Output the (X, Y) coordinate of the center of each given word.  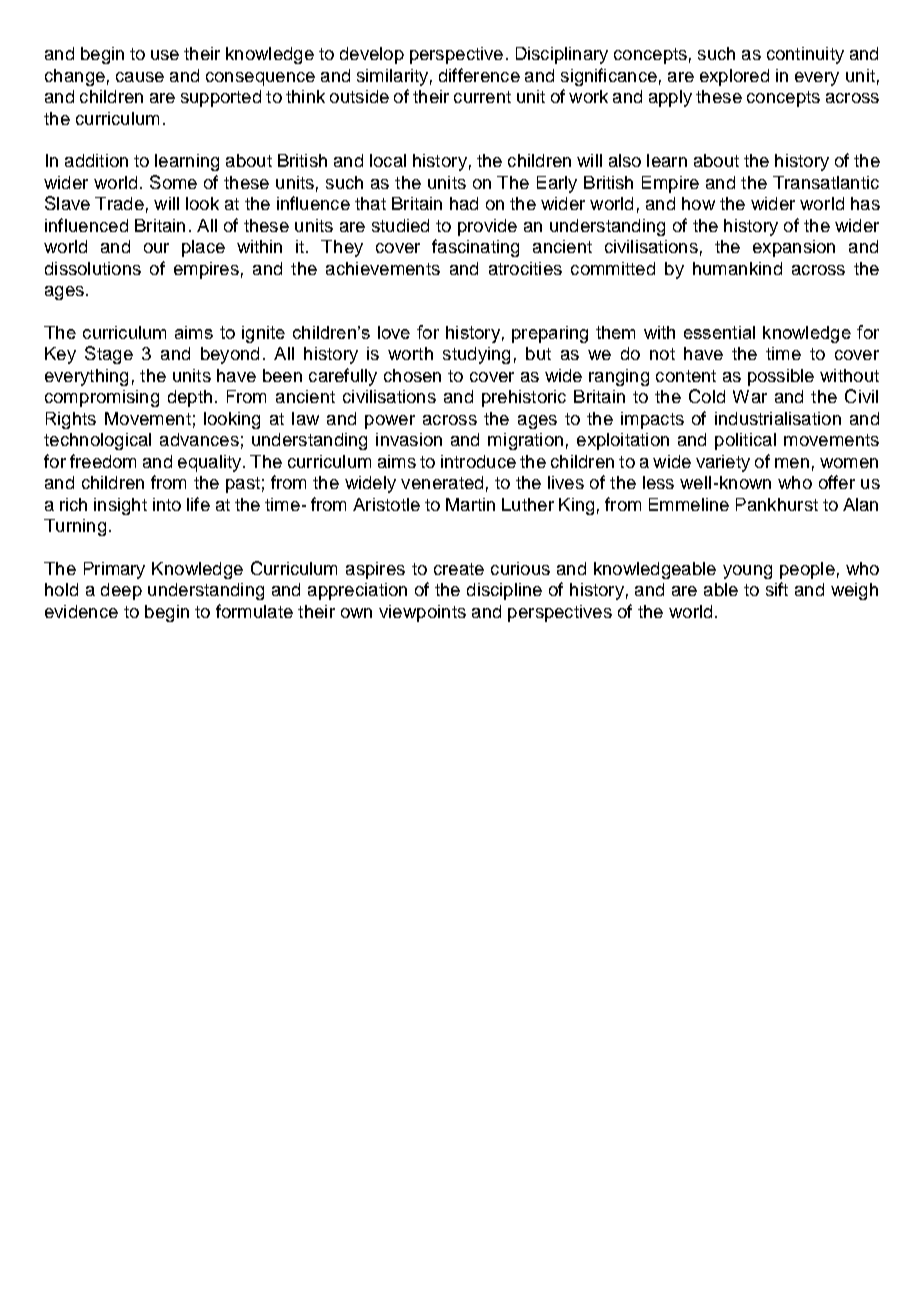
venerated (442, 482)
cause (140, 77)
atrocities (525, 268)
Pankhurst (777, 504)
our (156, 248)
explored (734, 77)
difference (479, 75)
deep (121, 591)
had (464, 203)
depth (190, 398)
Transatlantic (826, 182)
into (167, 504)
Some (173, 182)
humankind (737, 268)
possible (781, 377)
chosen (412, 375)
